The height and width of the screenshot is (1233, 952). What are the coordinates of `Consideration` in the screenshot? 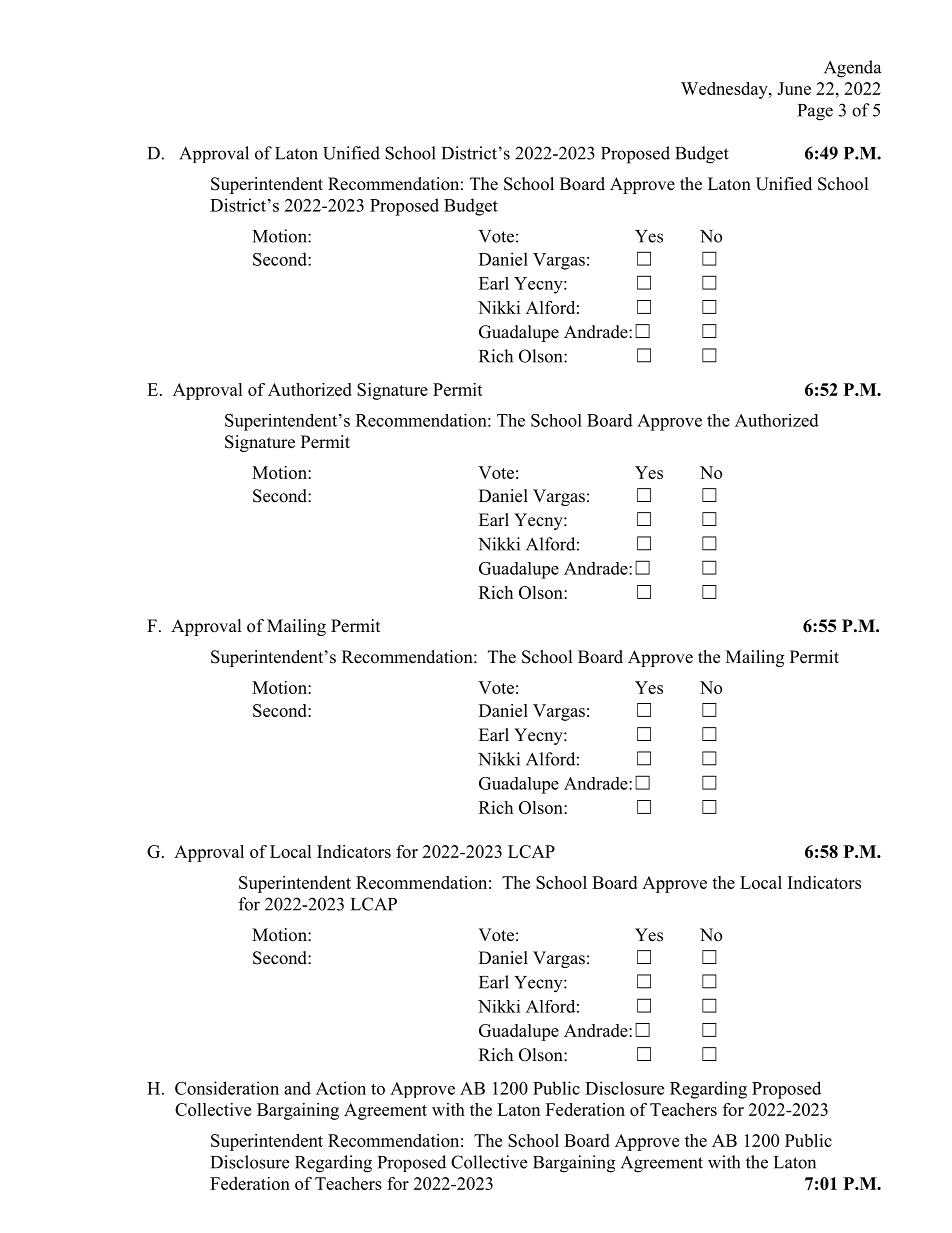 It's located at (227, 1088).
